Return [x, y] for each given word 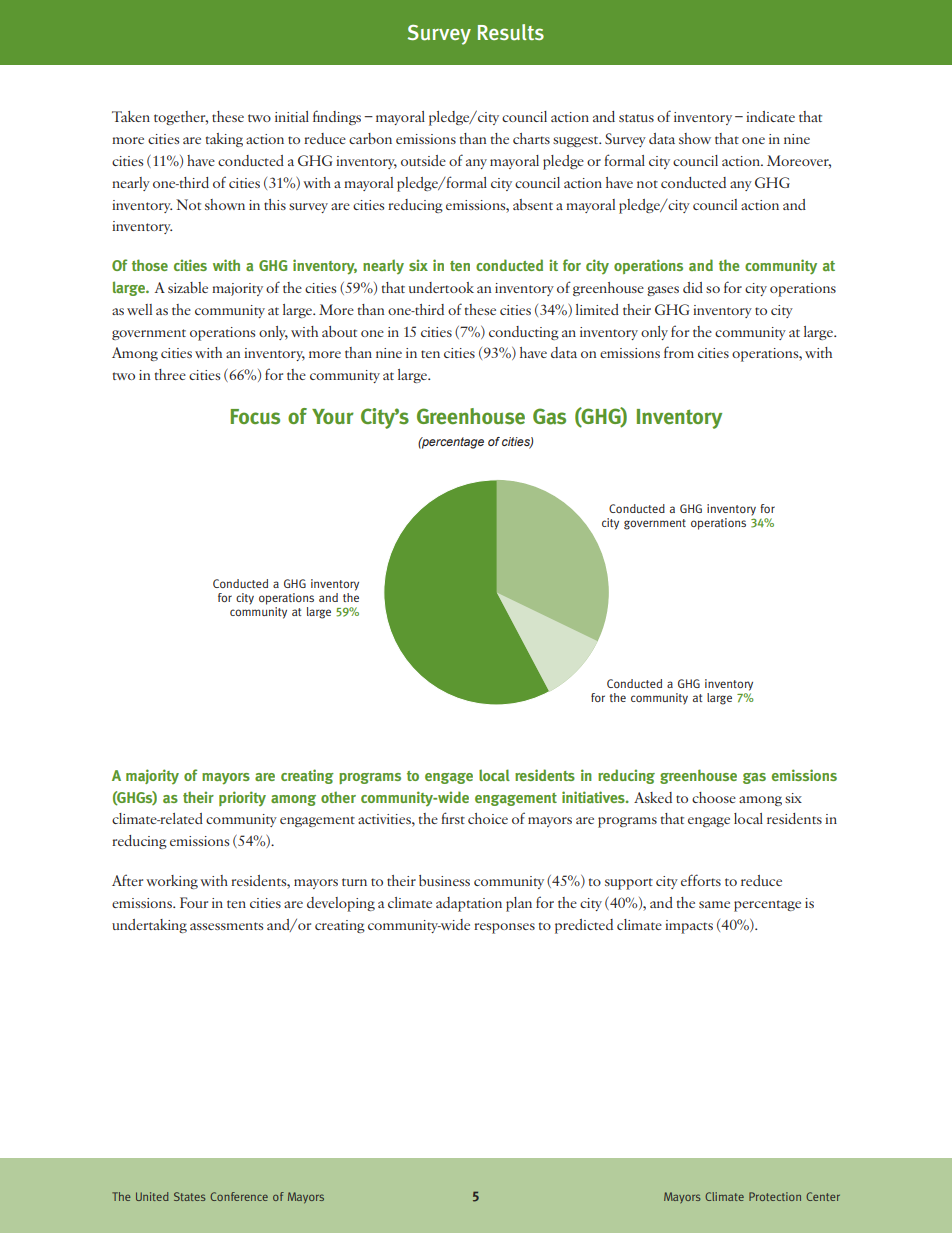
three [170, 374]
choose [714, 797]
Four [194, 902]
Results [511, 32]
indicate [770, 116]
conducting [524, 333]
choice [488, 818]
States [189, 1196]
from [679, 352]
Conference [239, 1196]
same [714, 904]
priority [242, 798]
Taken [131, 116]
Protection [775, 1196]
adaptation [469, 904]
